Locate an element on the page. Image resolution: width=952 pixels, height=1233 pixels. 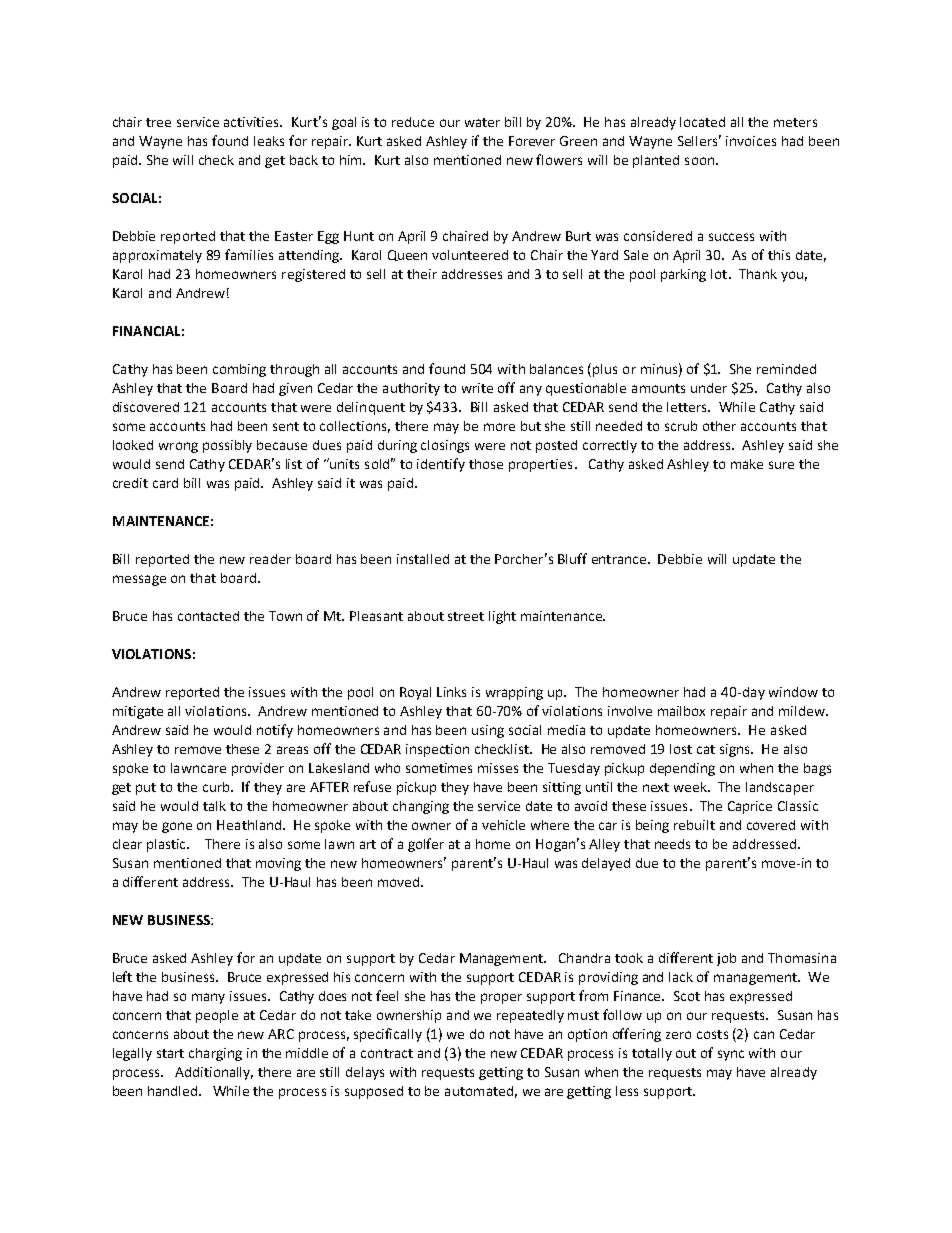
gone is located at coordinates (177, 827).
